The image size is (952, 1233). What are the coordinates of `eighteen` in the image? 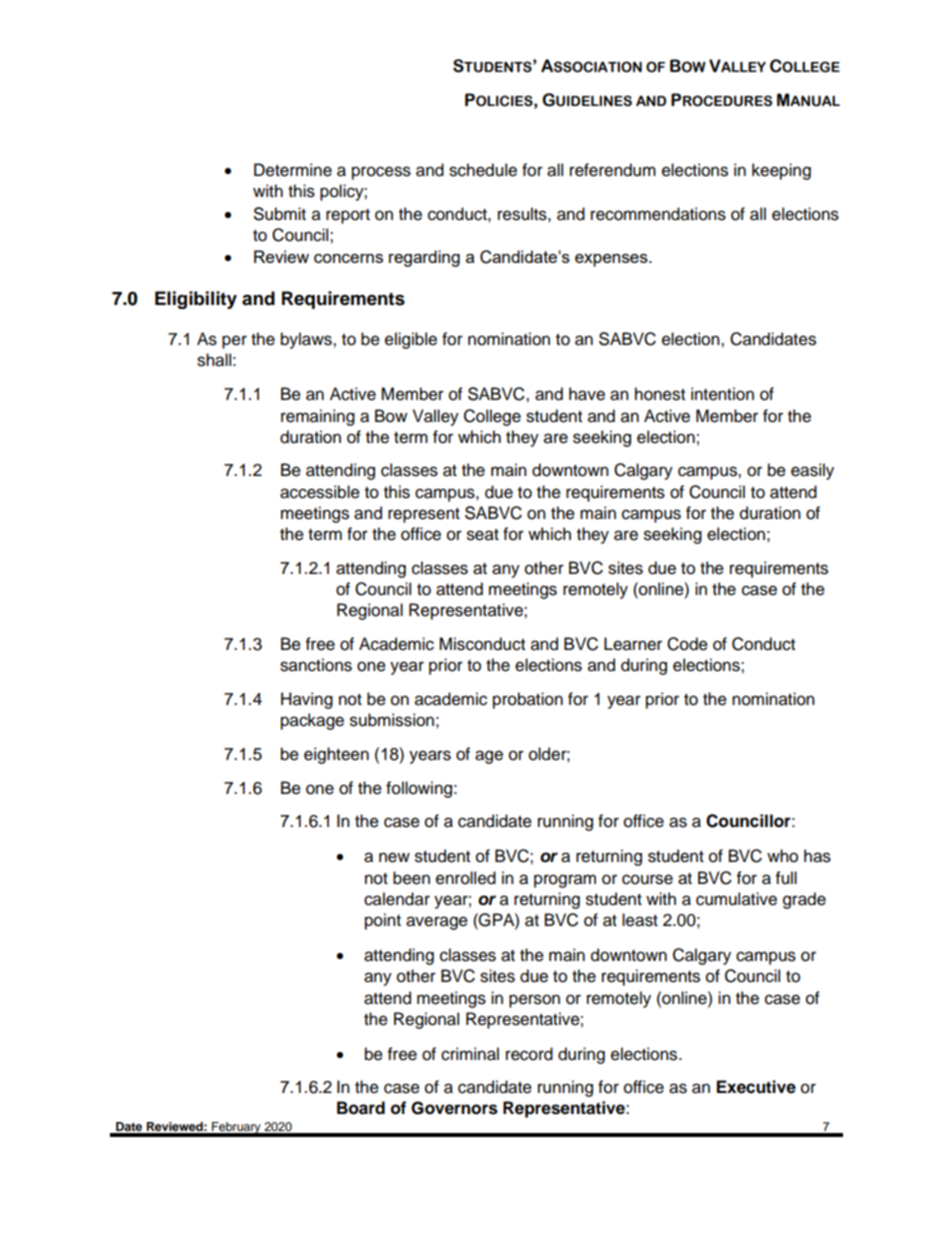 It's located at (336, 755).
